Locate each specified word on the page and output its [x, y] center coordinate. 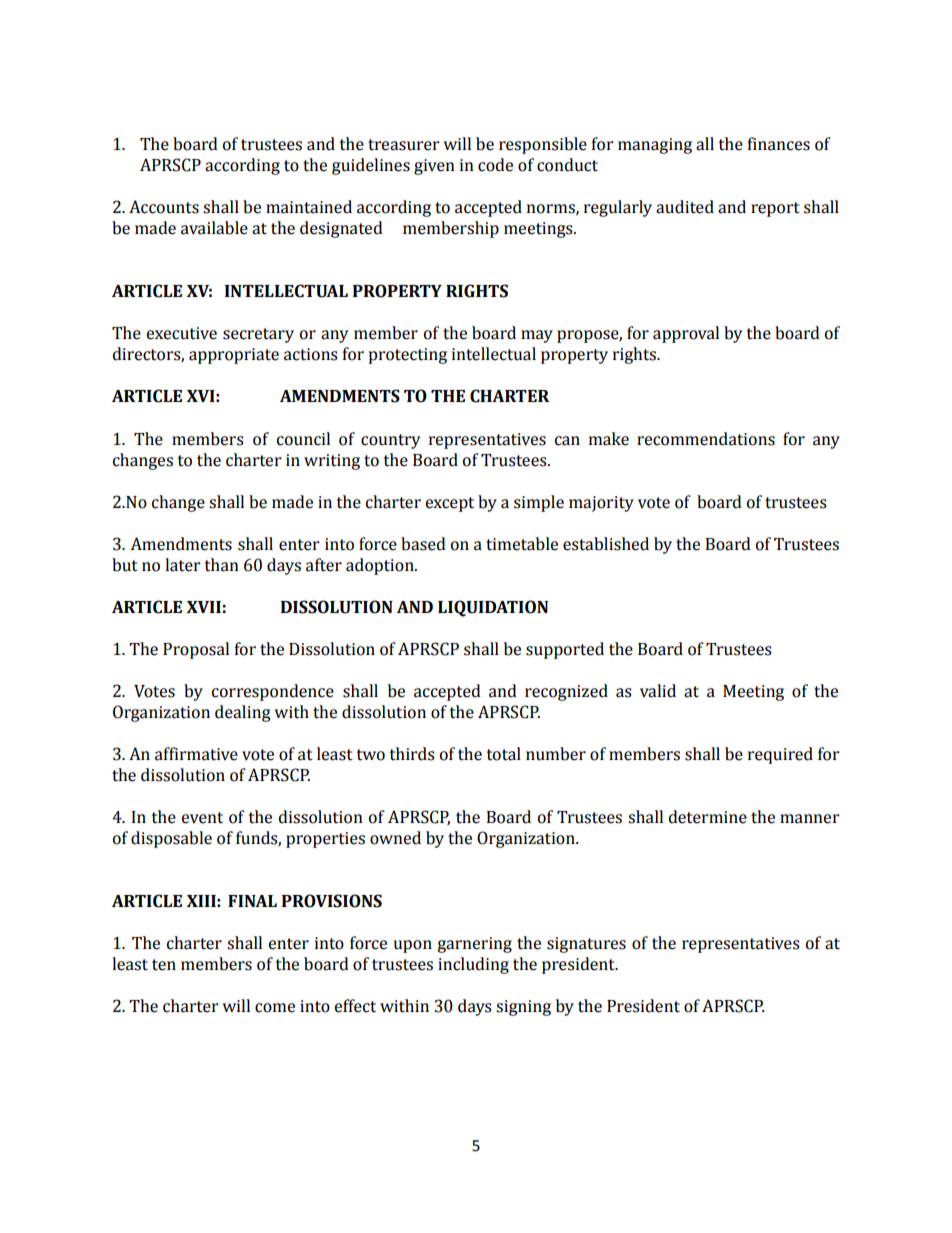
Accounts [164, 207]
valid [658, 691]
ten [164, 965]
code [495, 165]
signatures [586, 945]
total [504, 754]
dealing [242, 713]
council [303, 439]
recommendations [706, 439]
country [390, 441]
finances [779, 144]
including [473, 965]
